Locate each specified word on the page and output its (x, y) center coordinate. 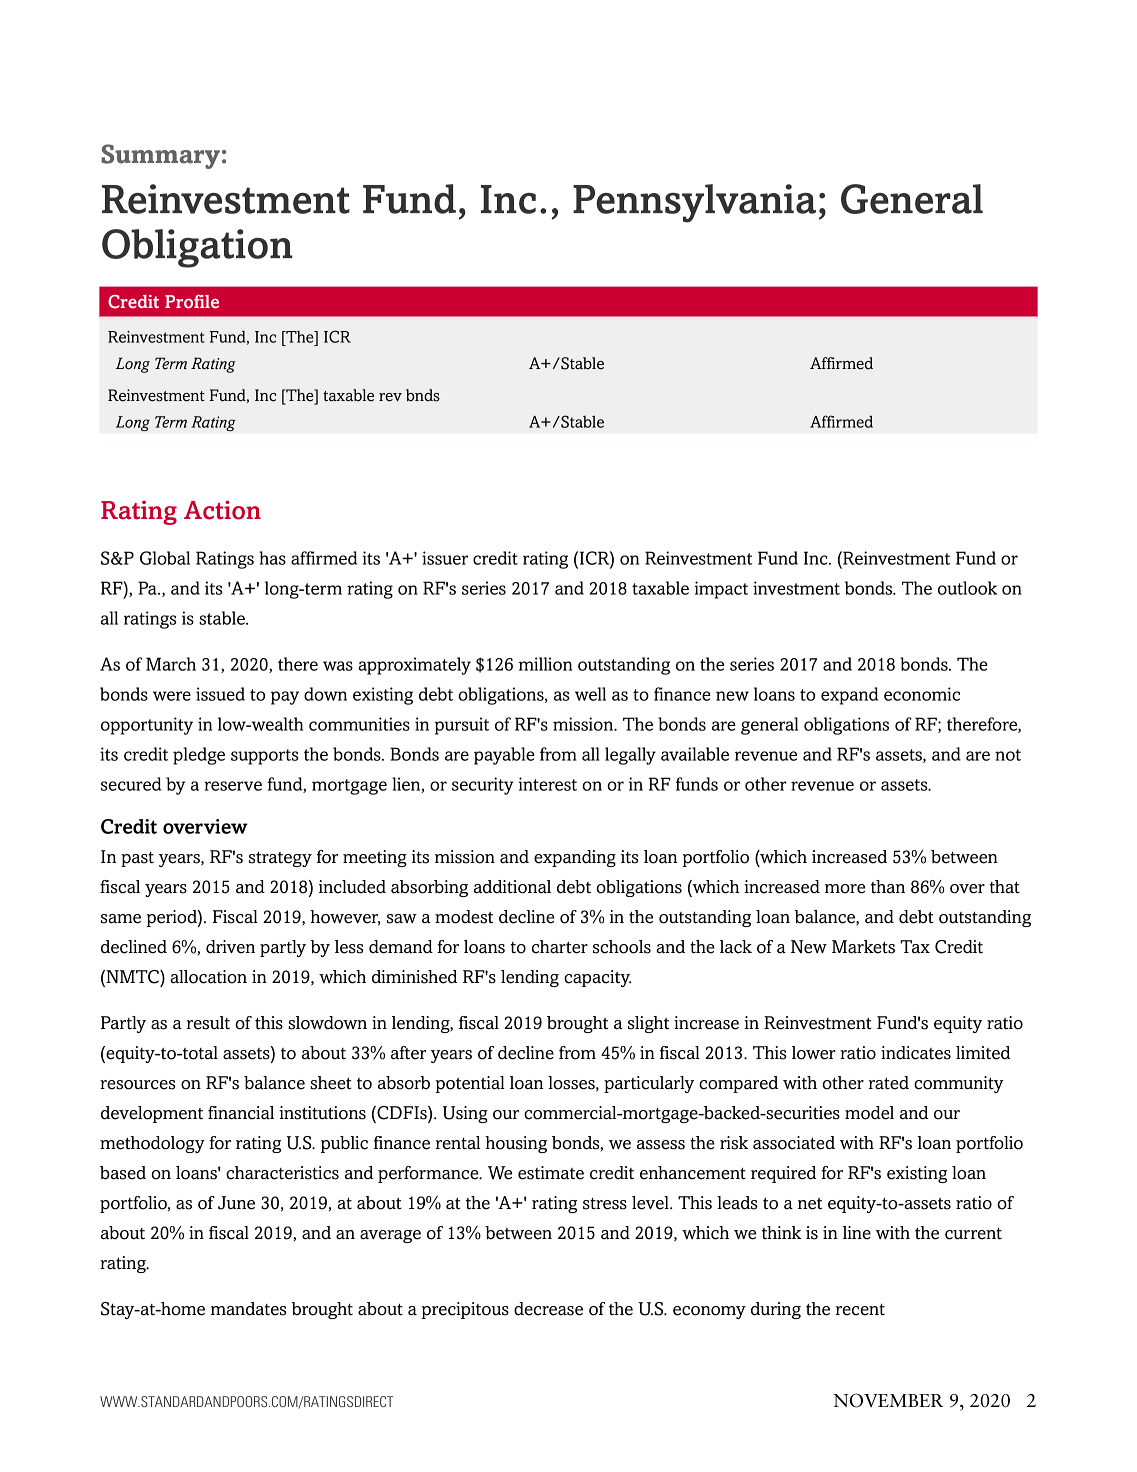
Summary (160, 156)
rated (889, 1083)
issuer (445, 558)
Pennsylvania (694, 203)
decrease (548, 1309)
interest (547, 784)
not (1008, 755)
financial (241, 1113)
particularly (649, 1084)
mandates (249, 1309)
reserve (233, 786)
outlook (967, 588)
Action (222, 510)
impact (721, 590)
